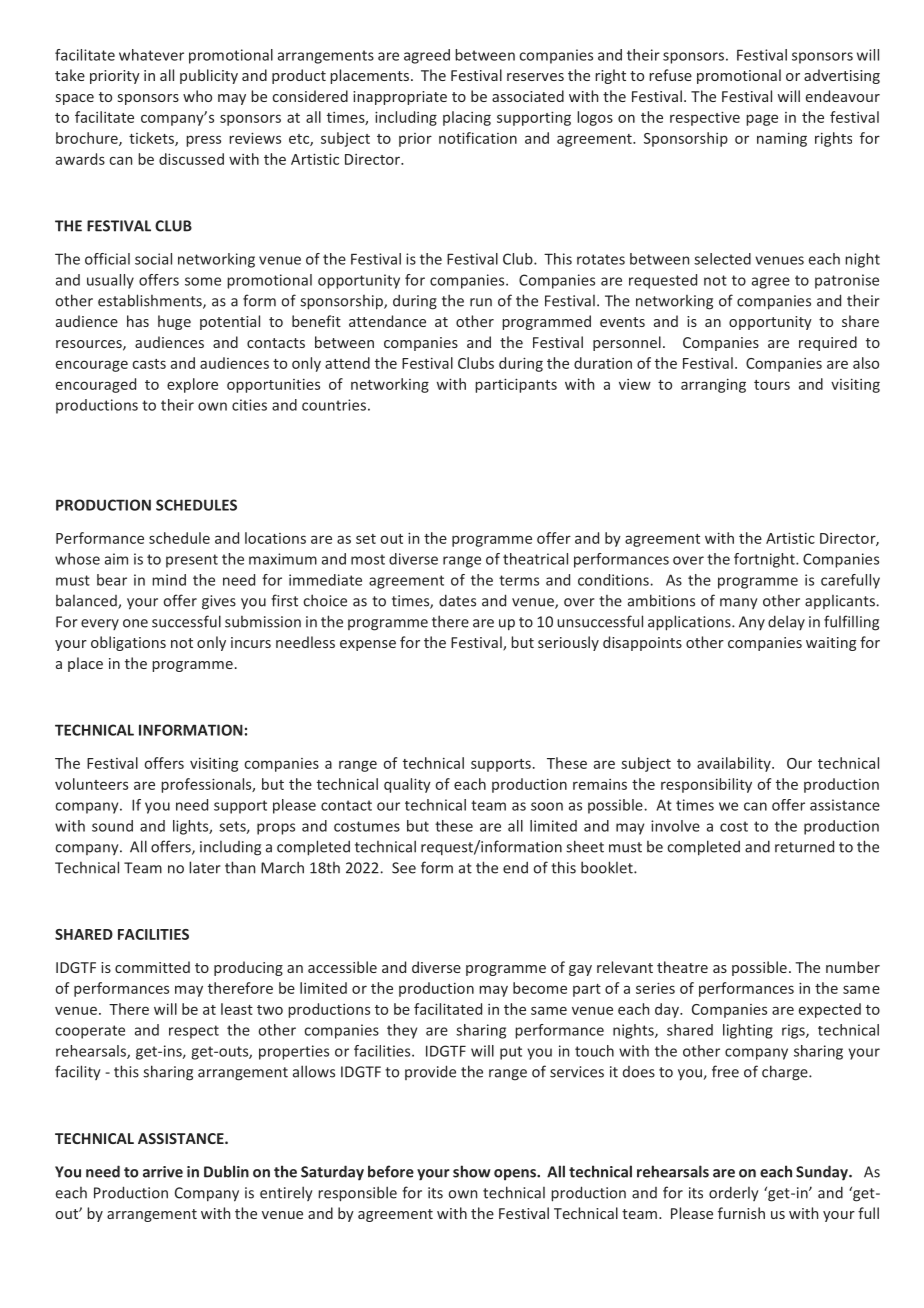  What do you see at coordinates (481, 302) in the page?
I see `run` at bounding box center [481, 302].
